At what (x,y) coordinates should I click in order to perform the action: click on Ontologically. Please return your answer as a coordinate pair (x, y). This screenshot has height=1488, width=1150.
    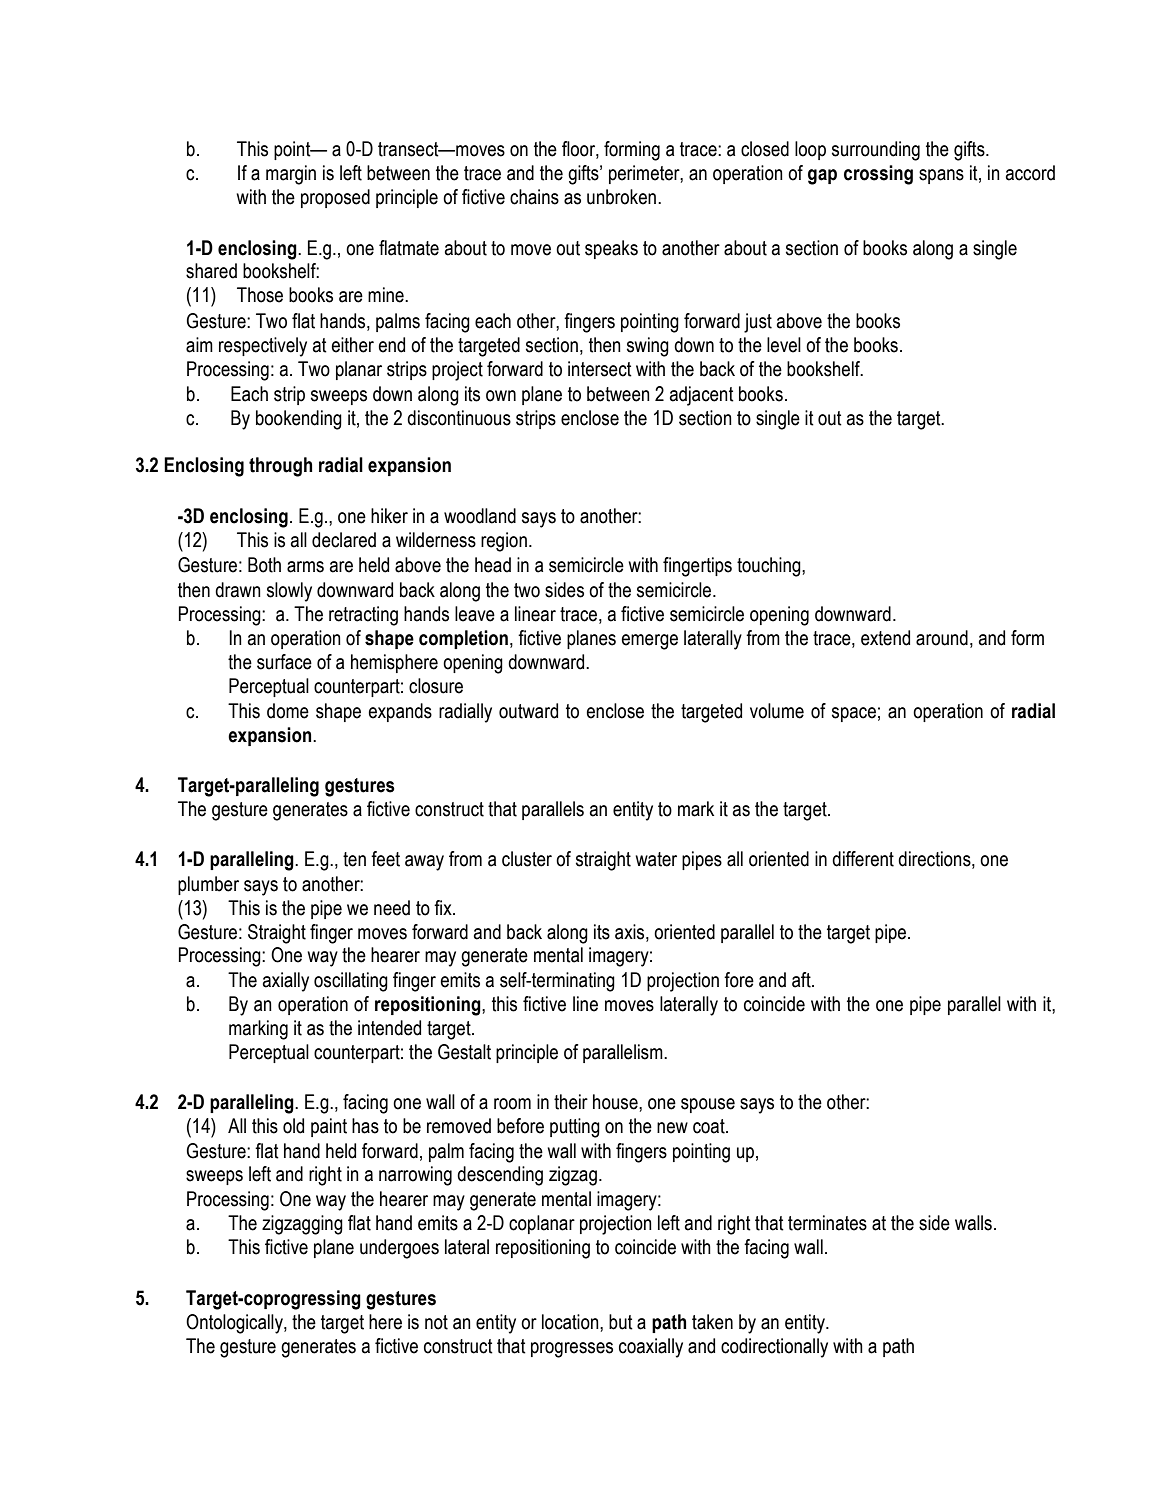
    Looking at the image, I should click on (235, 1324).
